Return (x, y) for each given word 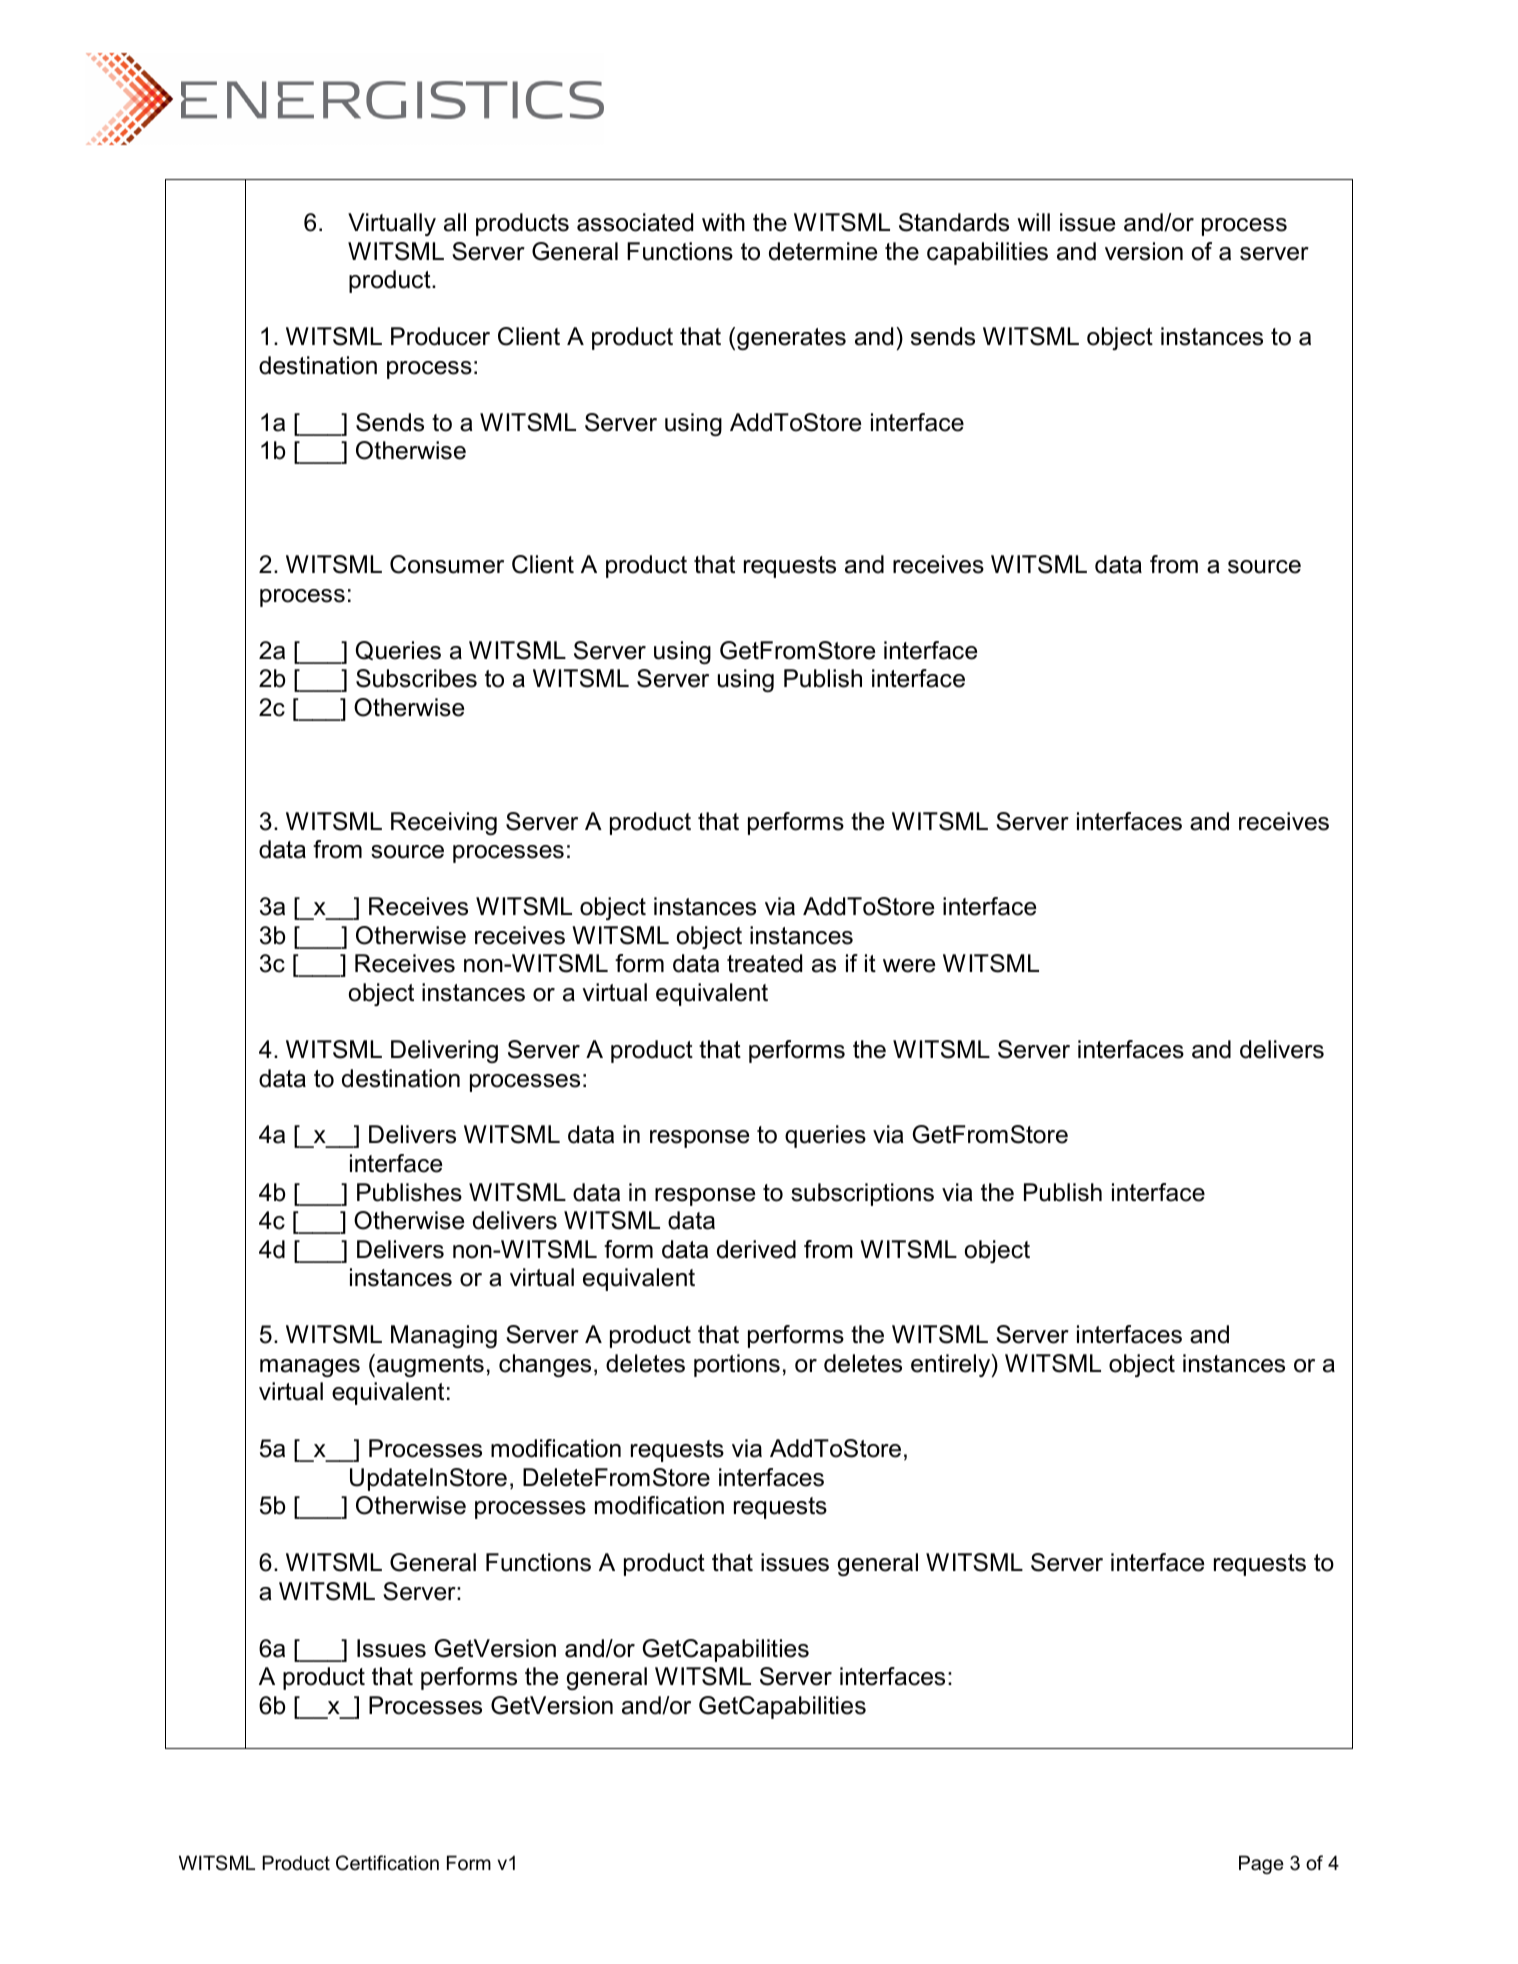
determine (823, 251)
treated (764, 963)
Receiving (444, 823)
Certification (387, 1863)
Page (1261, 1864)
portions (737, 1365)
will (1033, 222)
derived (756, 1249)
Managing (444, 1336)
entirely (952, 1365)
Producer (440, 336)
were (909, 966)
